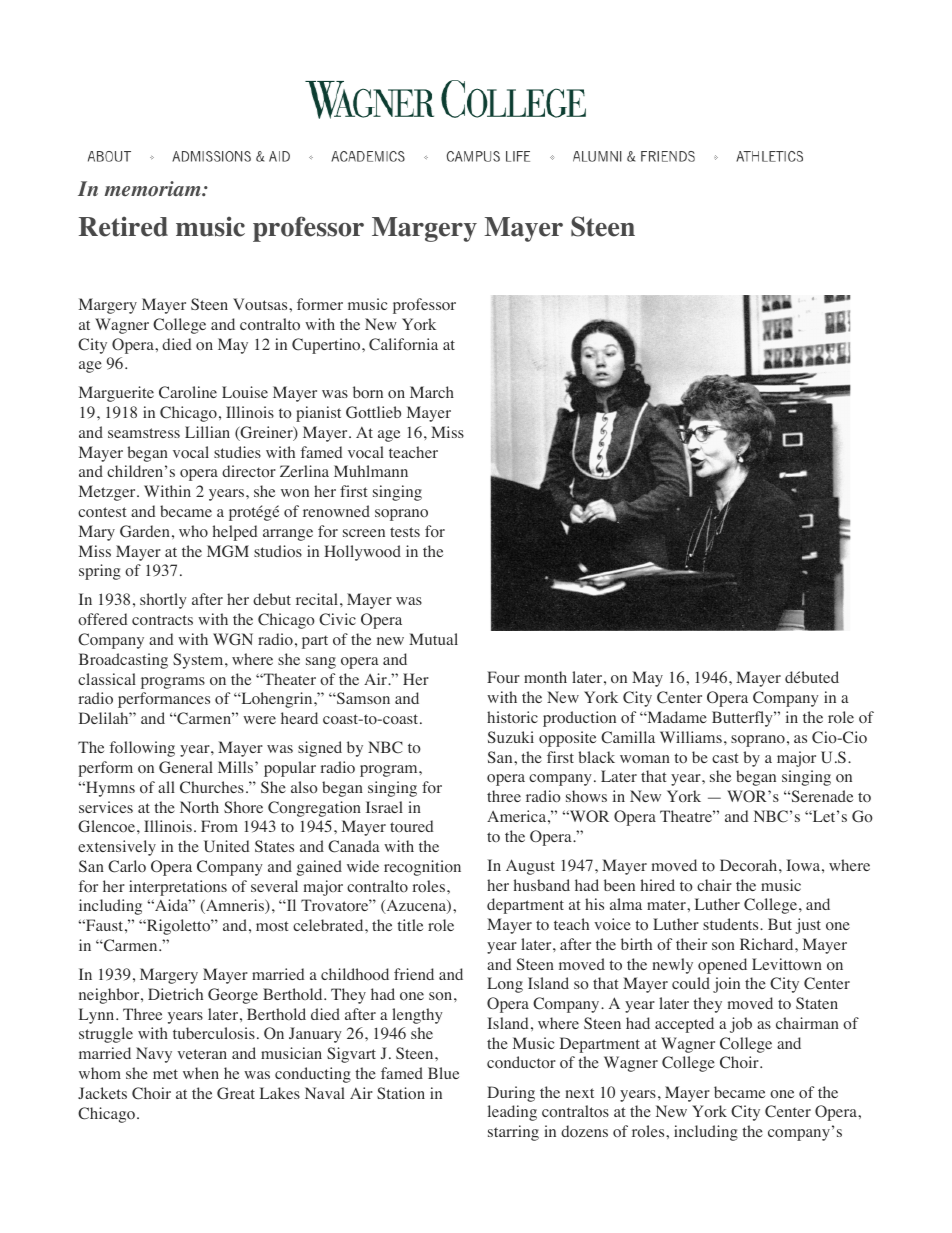  Describe the element at coordinates (412, 826) in the image. I see `toured` at that location.
